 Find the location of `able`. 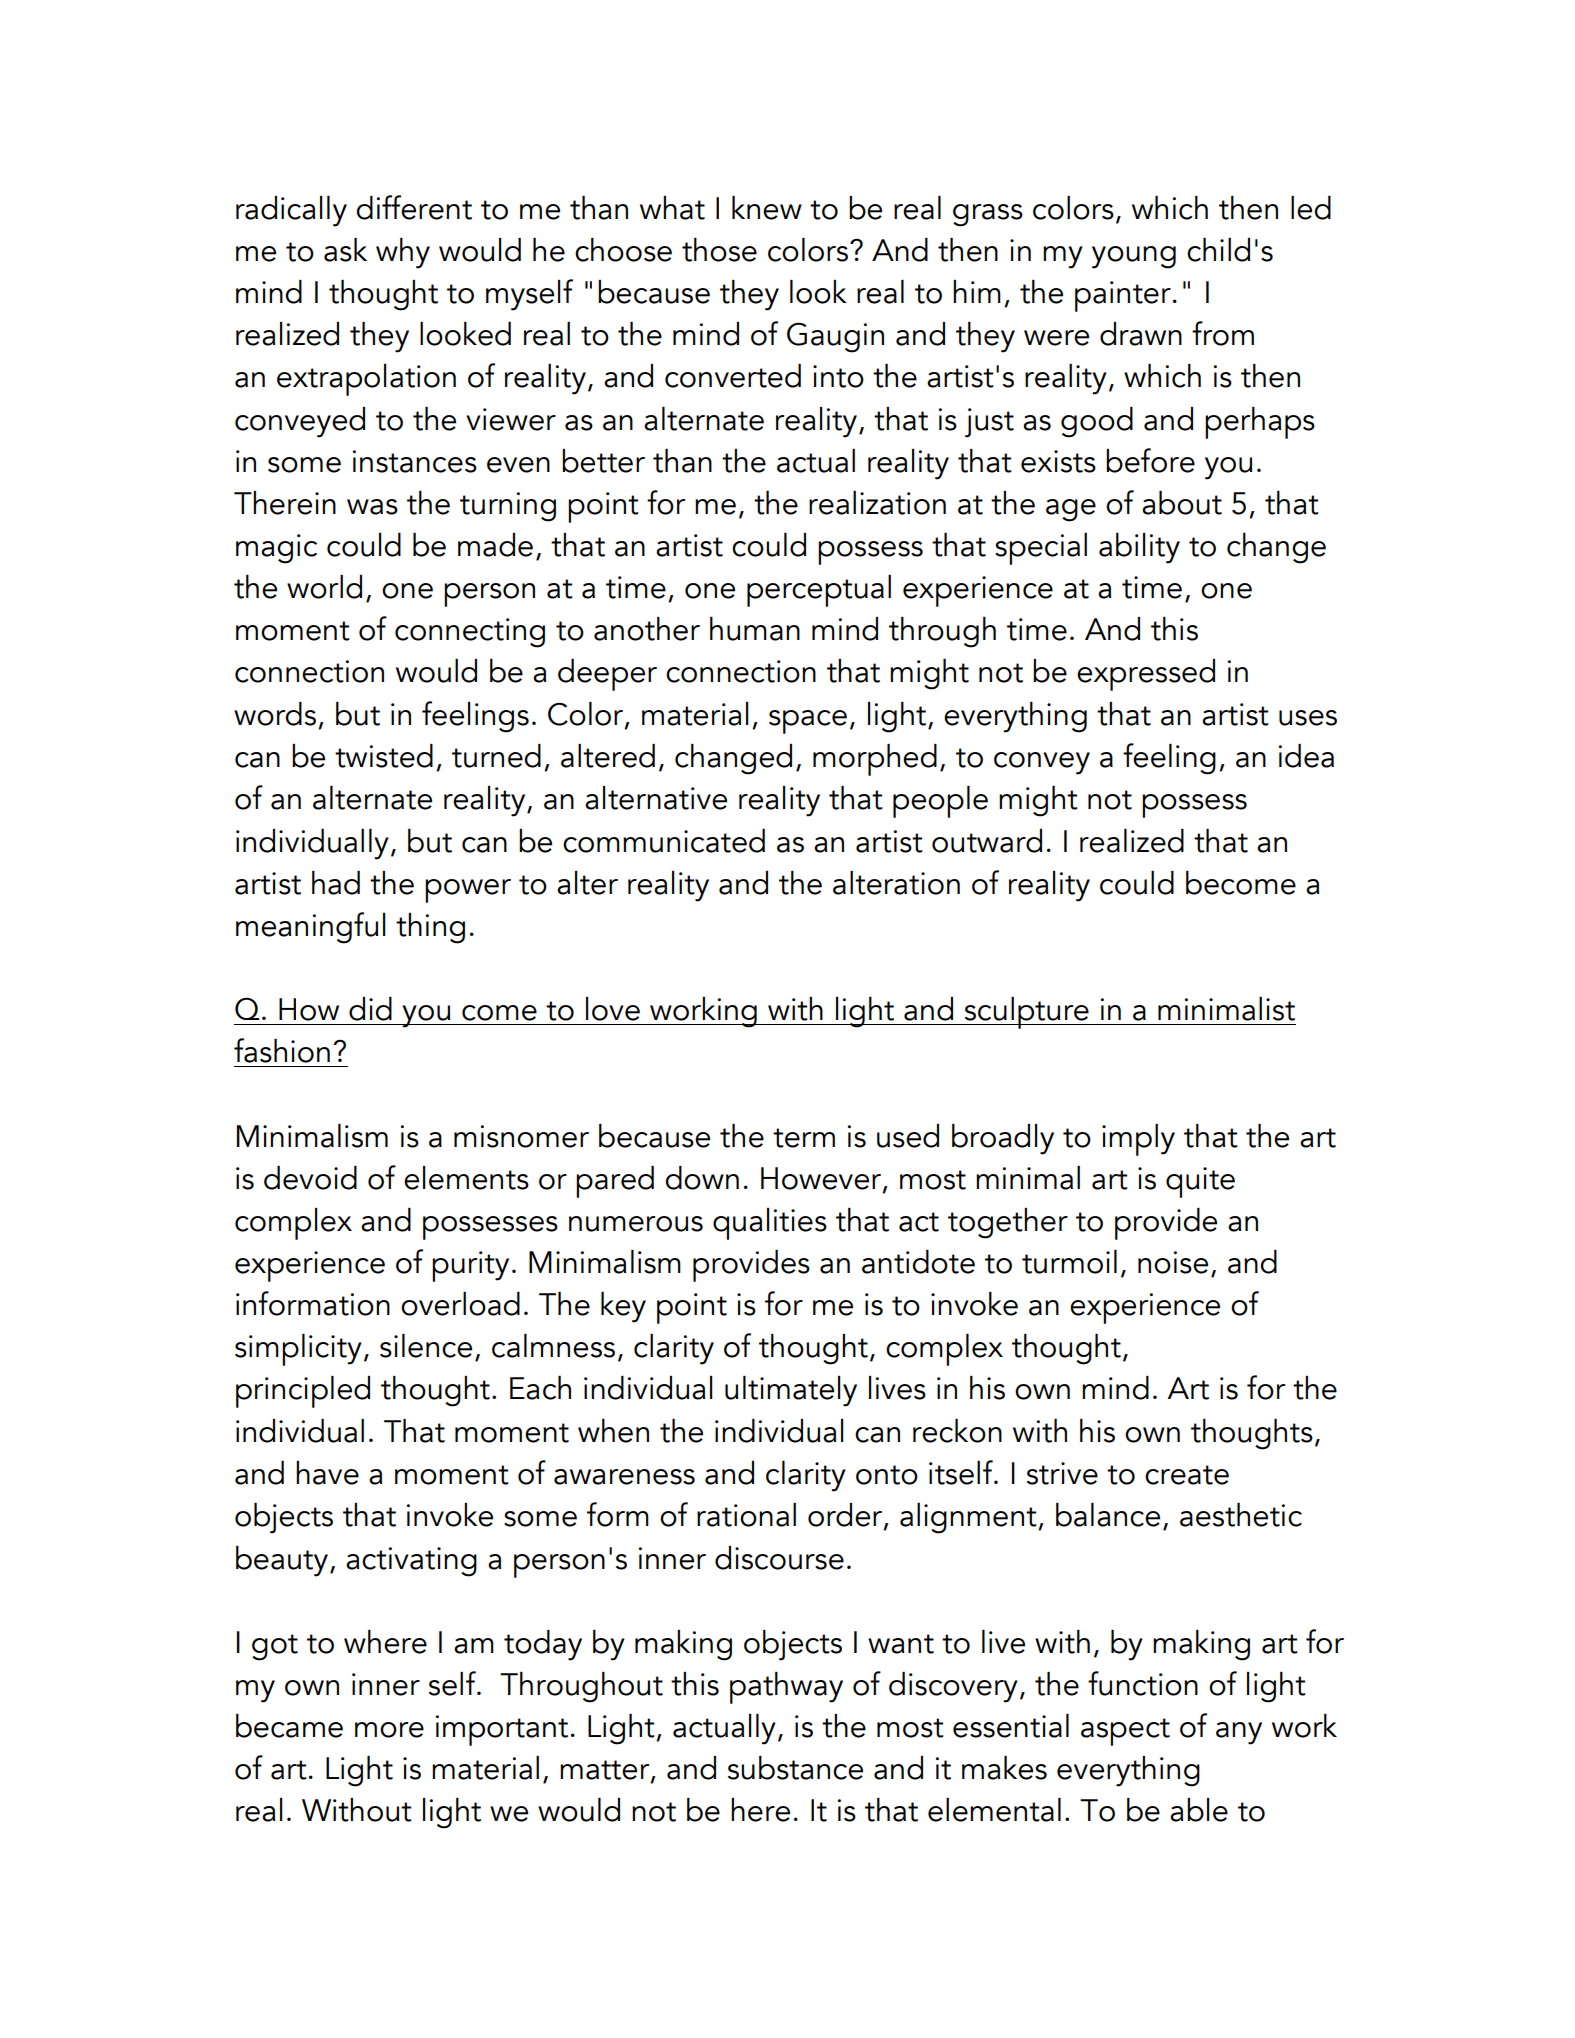

able is located at coordinates (1199, 1810).
